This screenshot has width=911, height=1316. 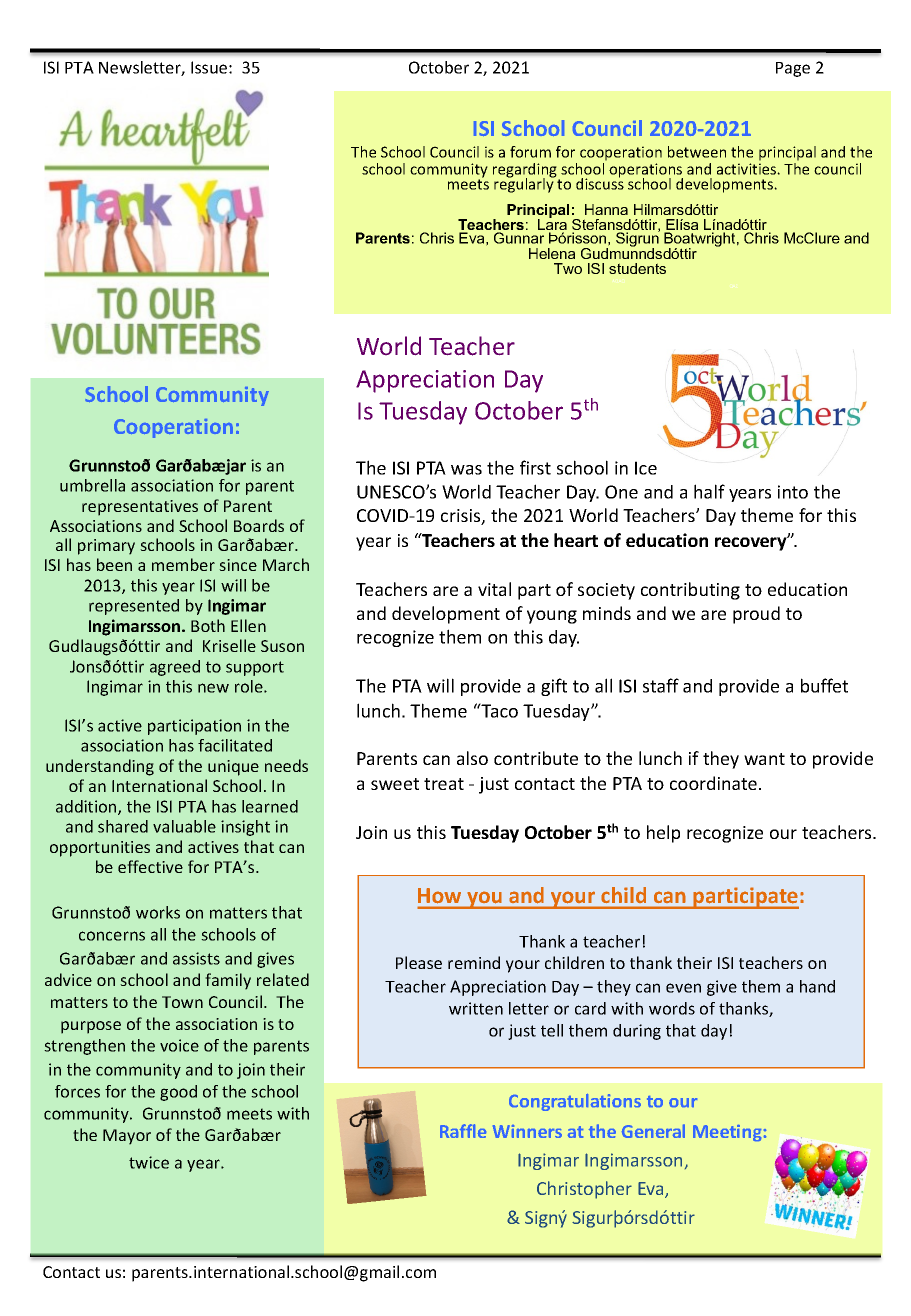 I want to click on Page, so click(x=793, y=69).
